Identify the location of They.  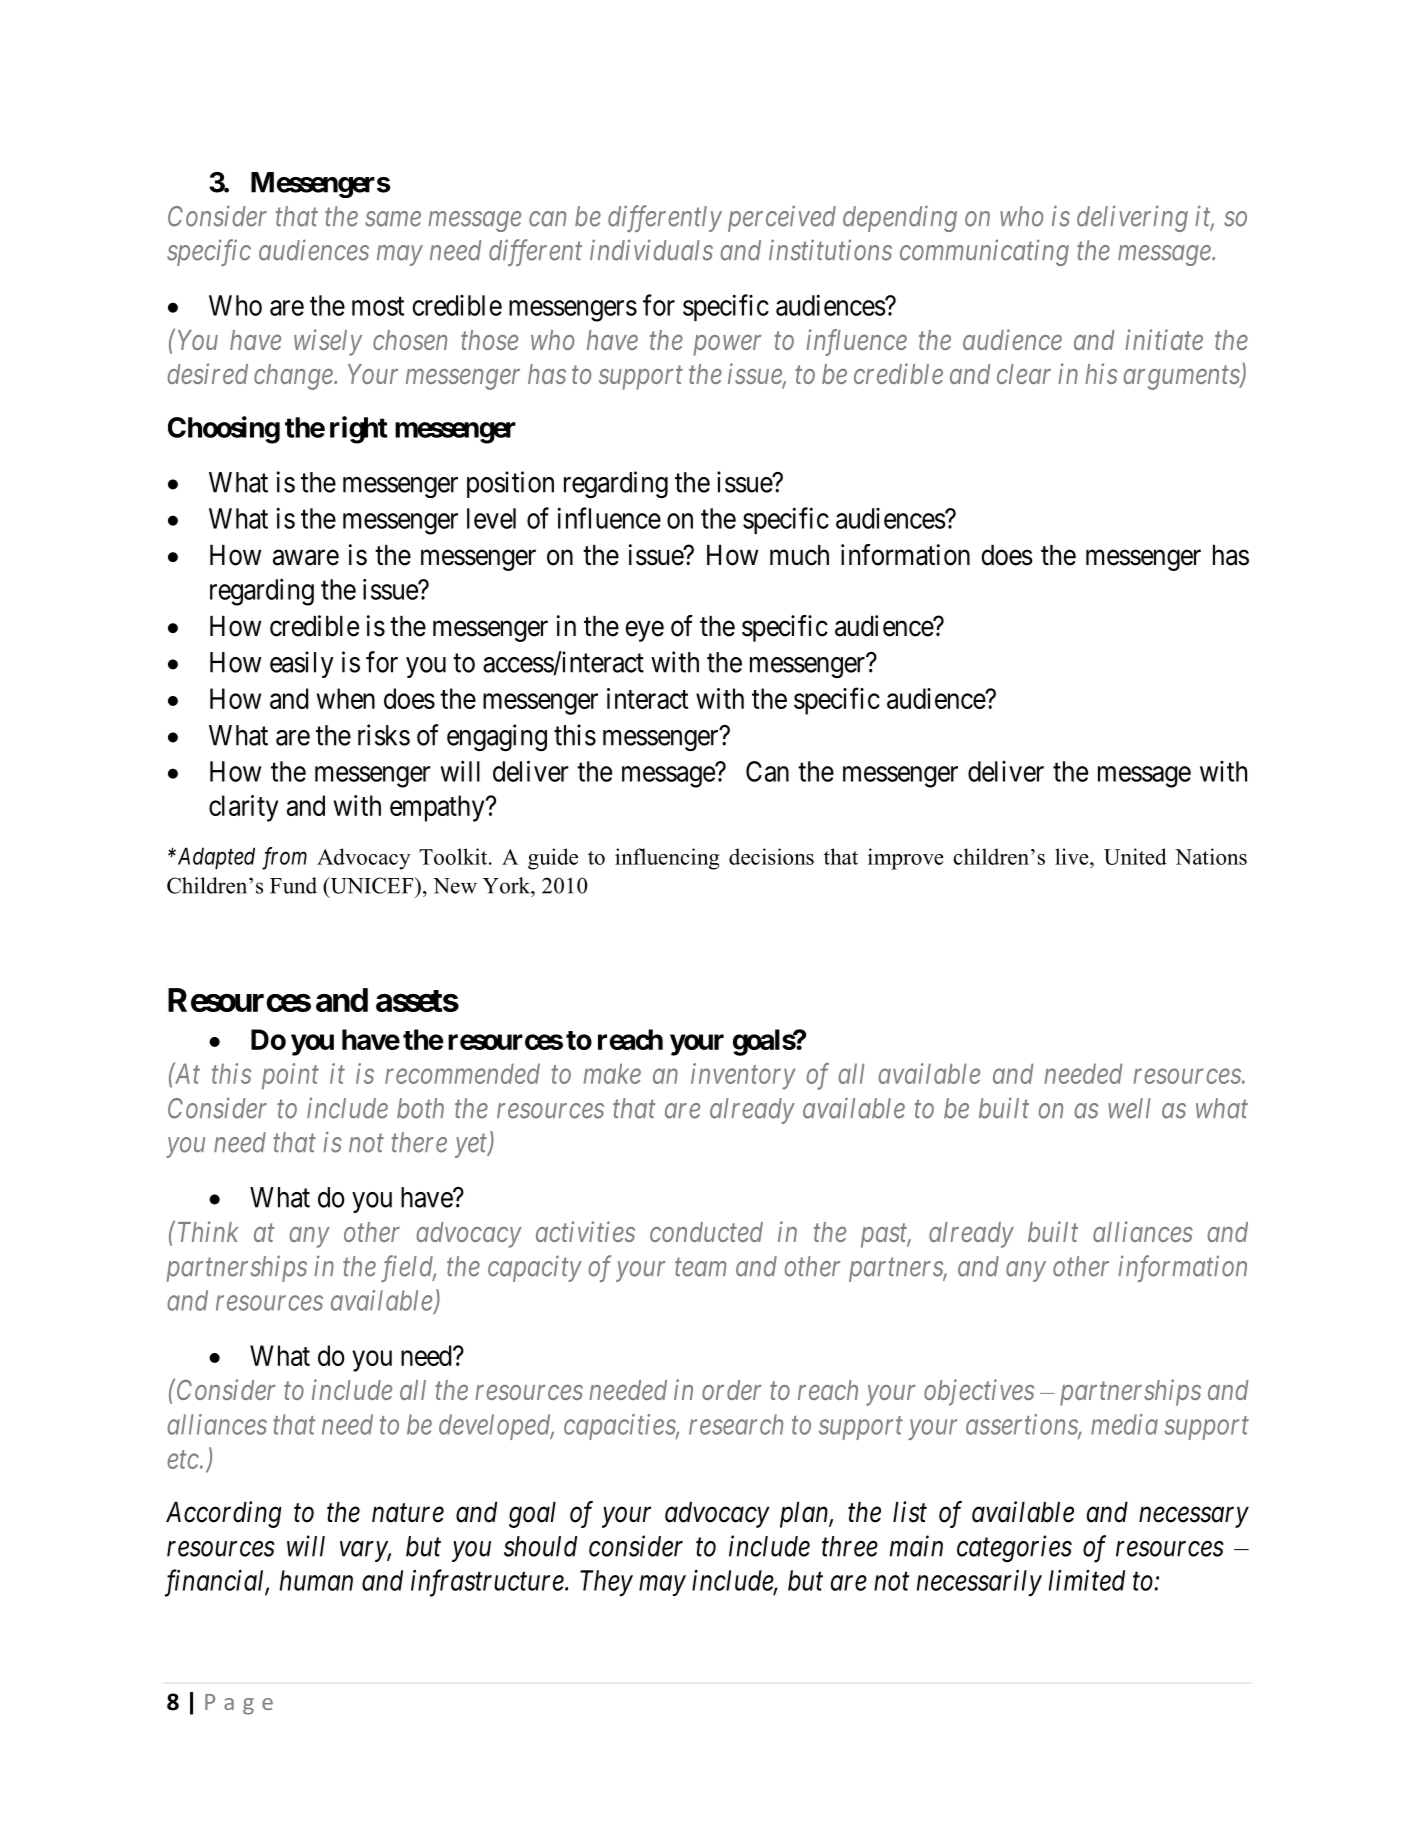
(606, 1583).
